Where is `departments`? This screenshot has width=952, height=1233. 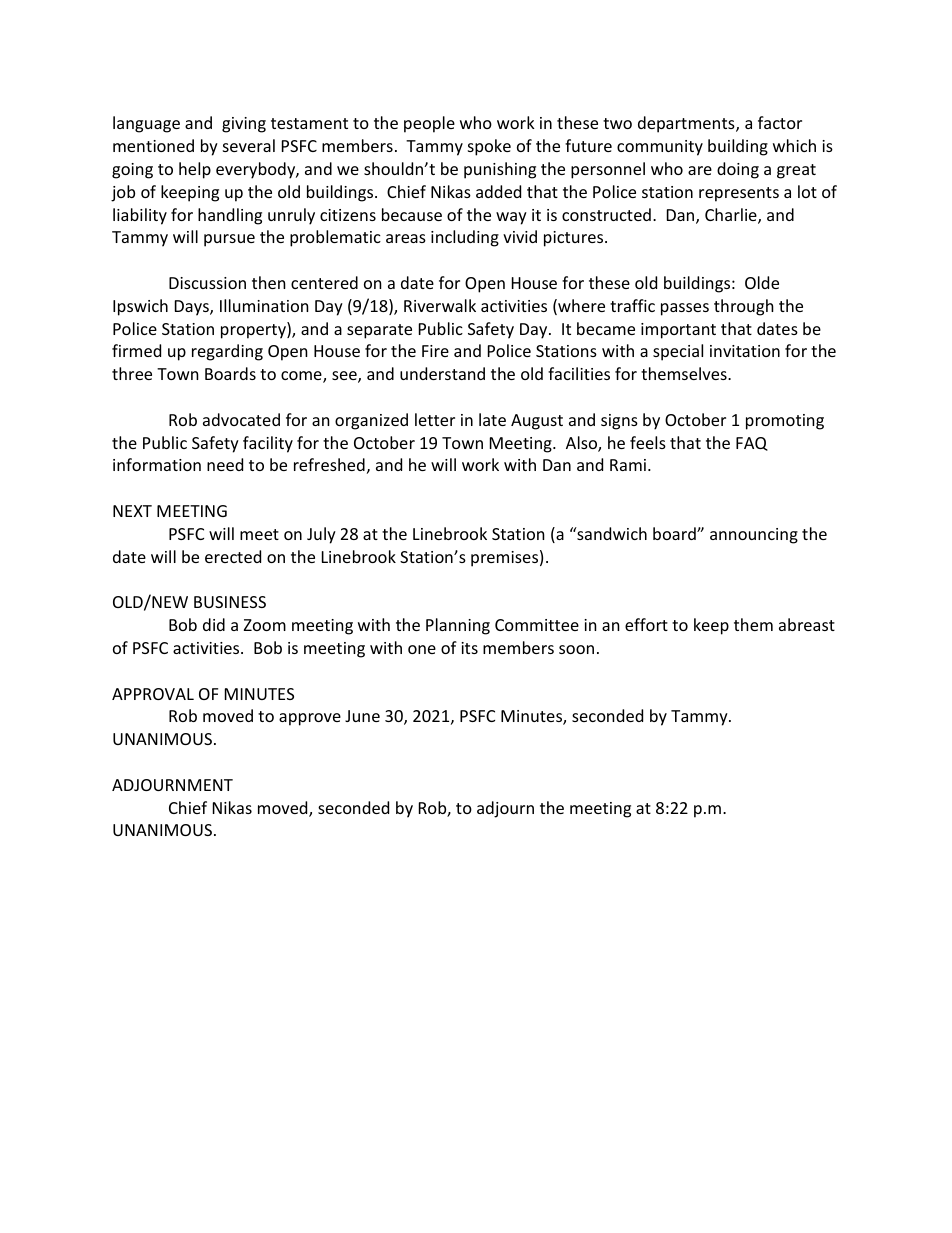 departments is located at coordinates (687, 124).
